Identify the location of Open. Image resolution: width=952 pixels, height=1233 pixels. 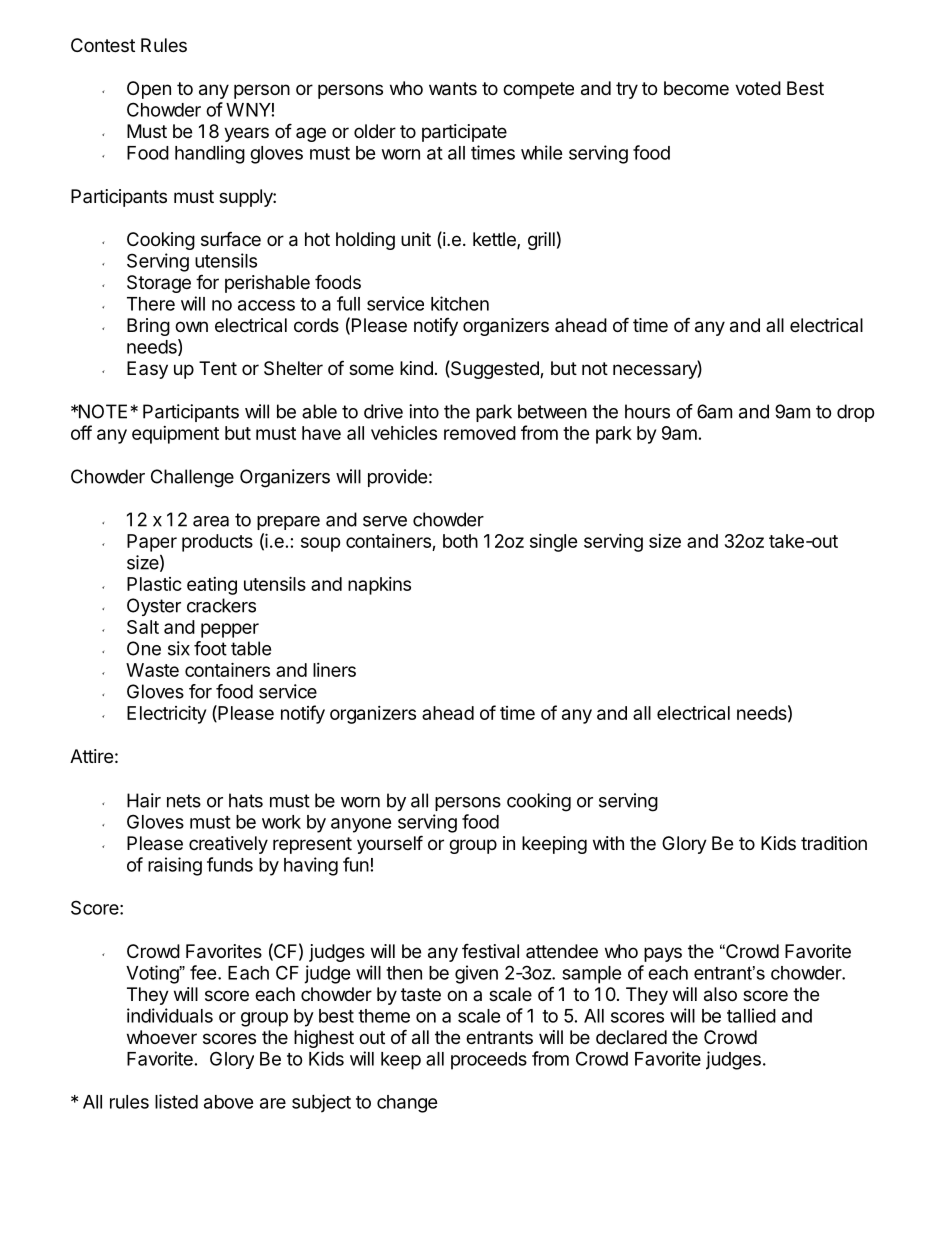
(149, 90).
